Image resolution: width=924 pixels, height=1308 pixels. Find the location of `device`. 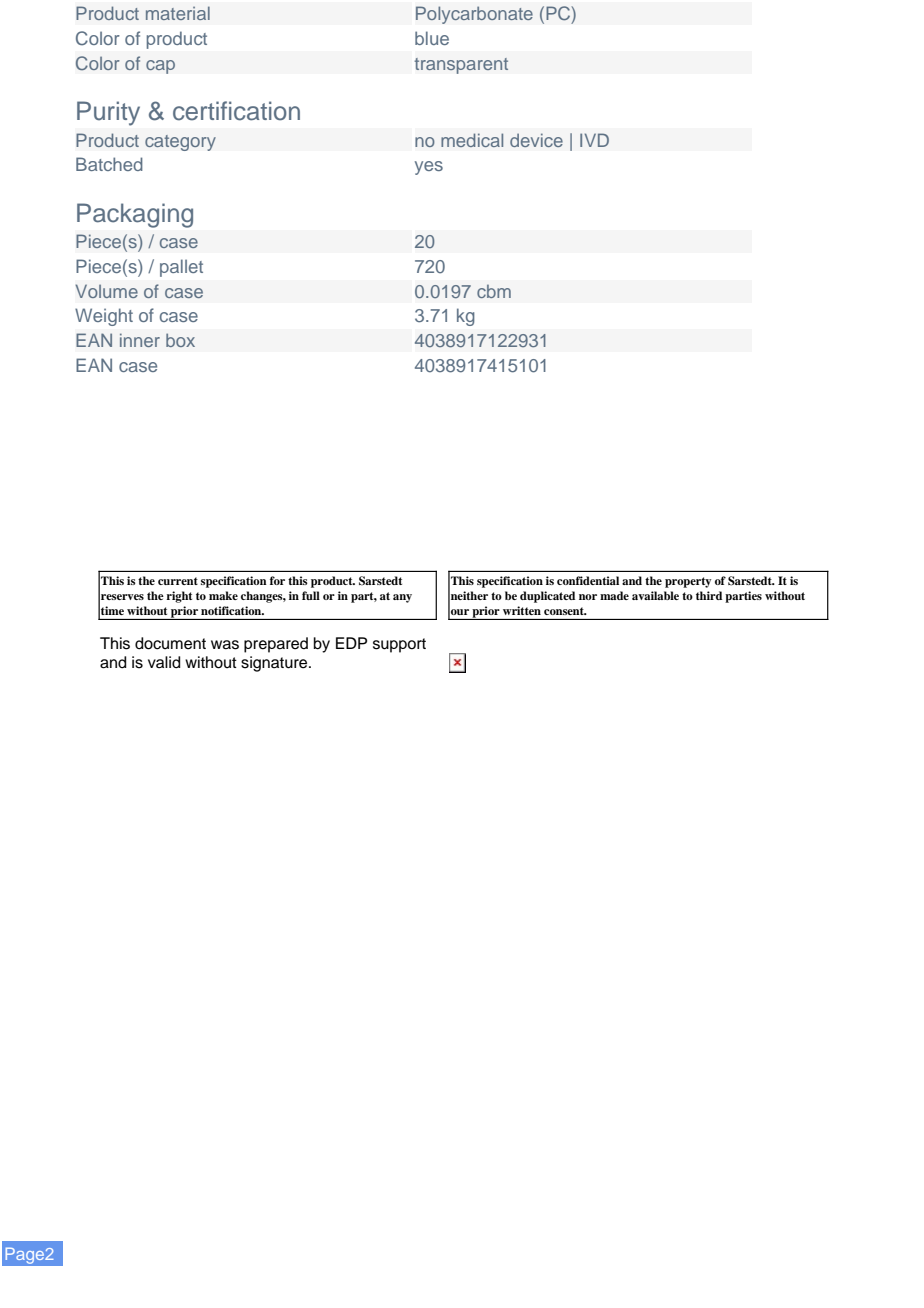

device is located at coordinates (536, 140).
